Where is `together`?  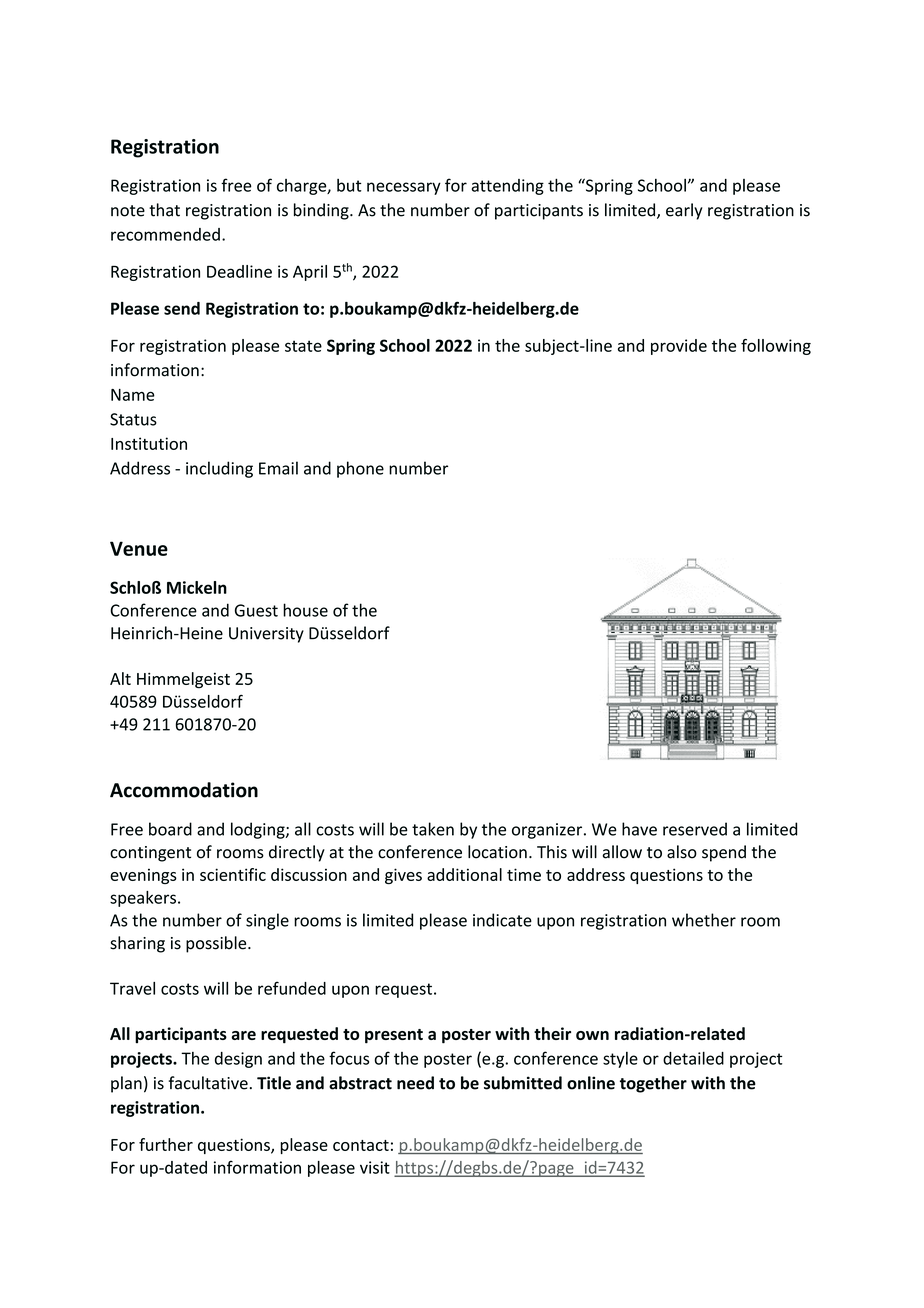
together is located at coordinates (653, 1084).
